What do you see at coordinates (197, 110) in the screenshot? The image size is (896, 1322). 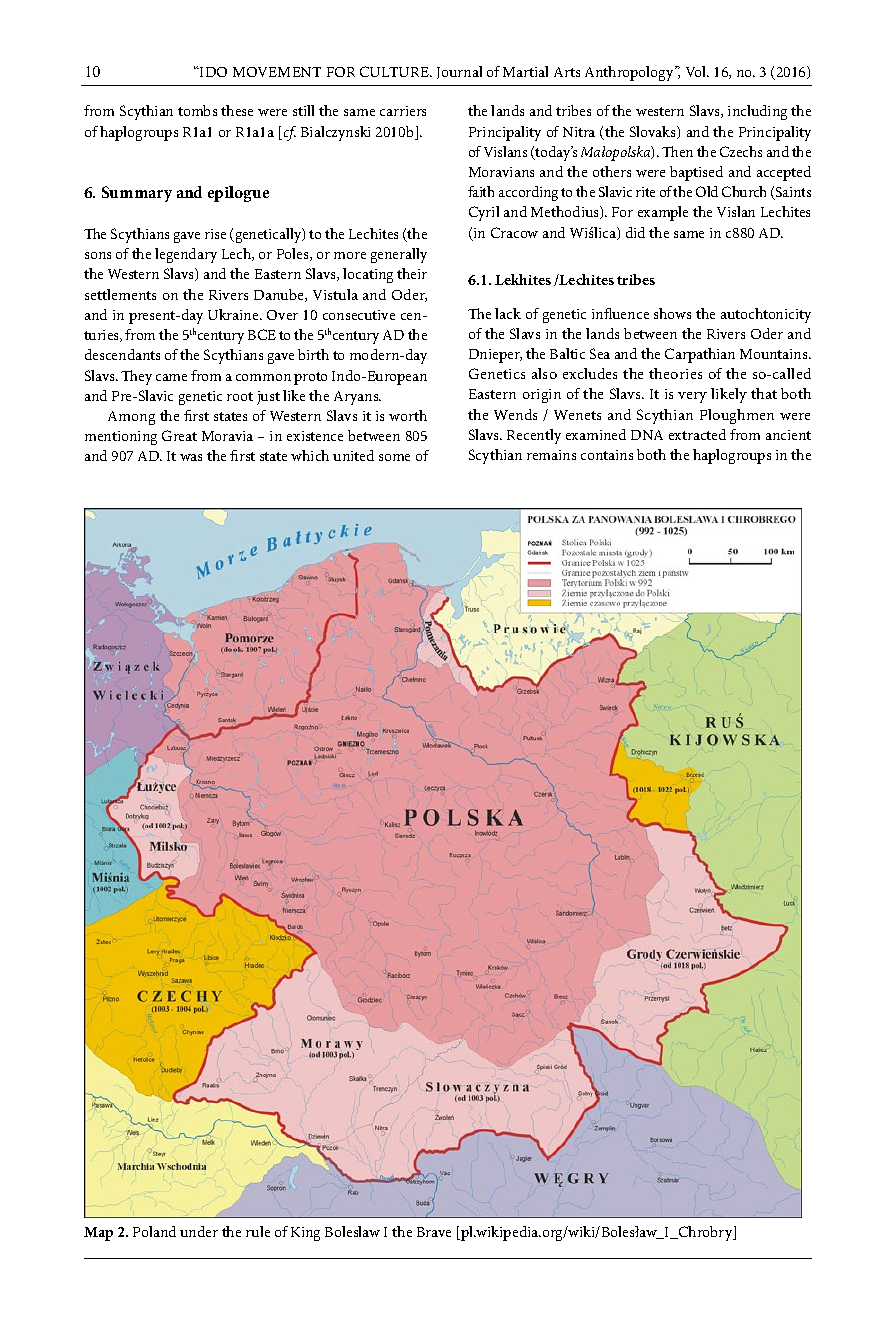 I see `tombs` at bounding box center [197, 110].
